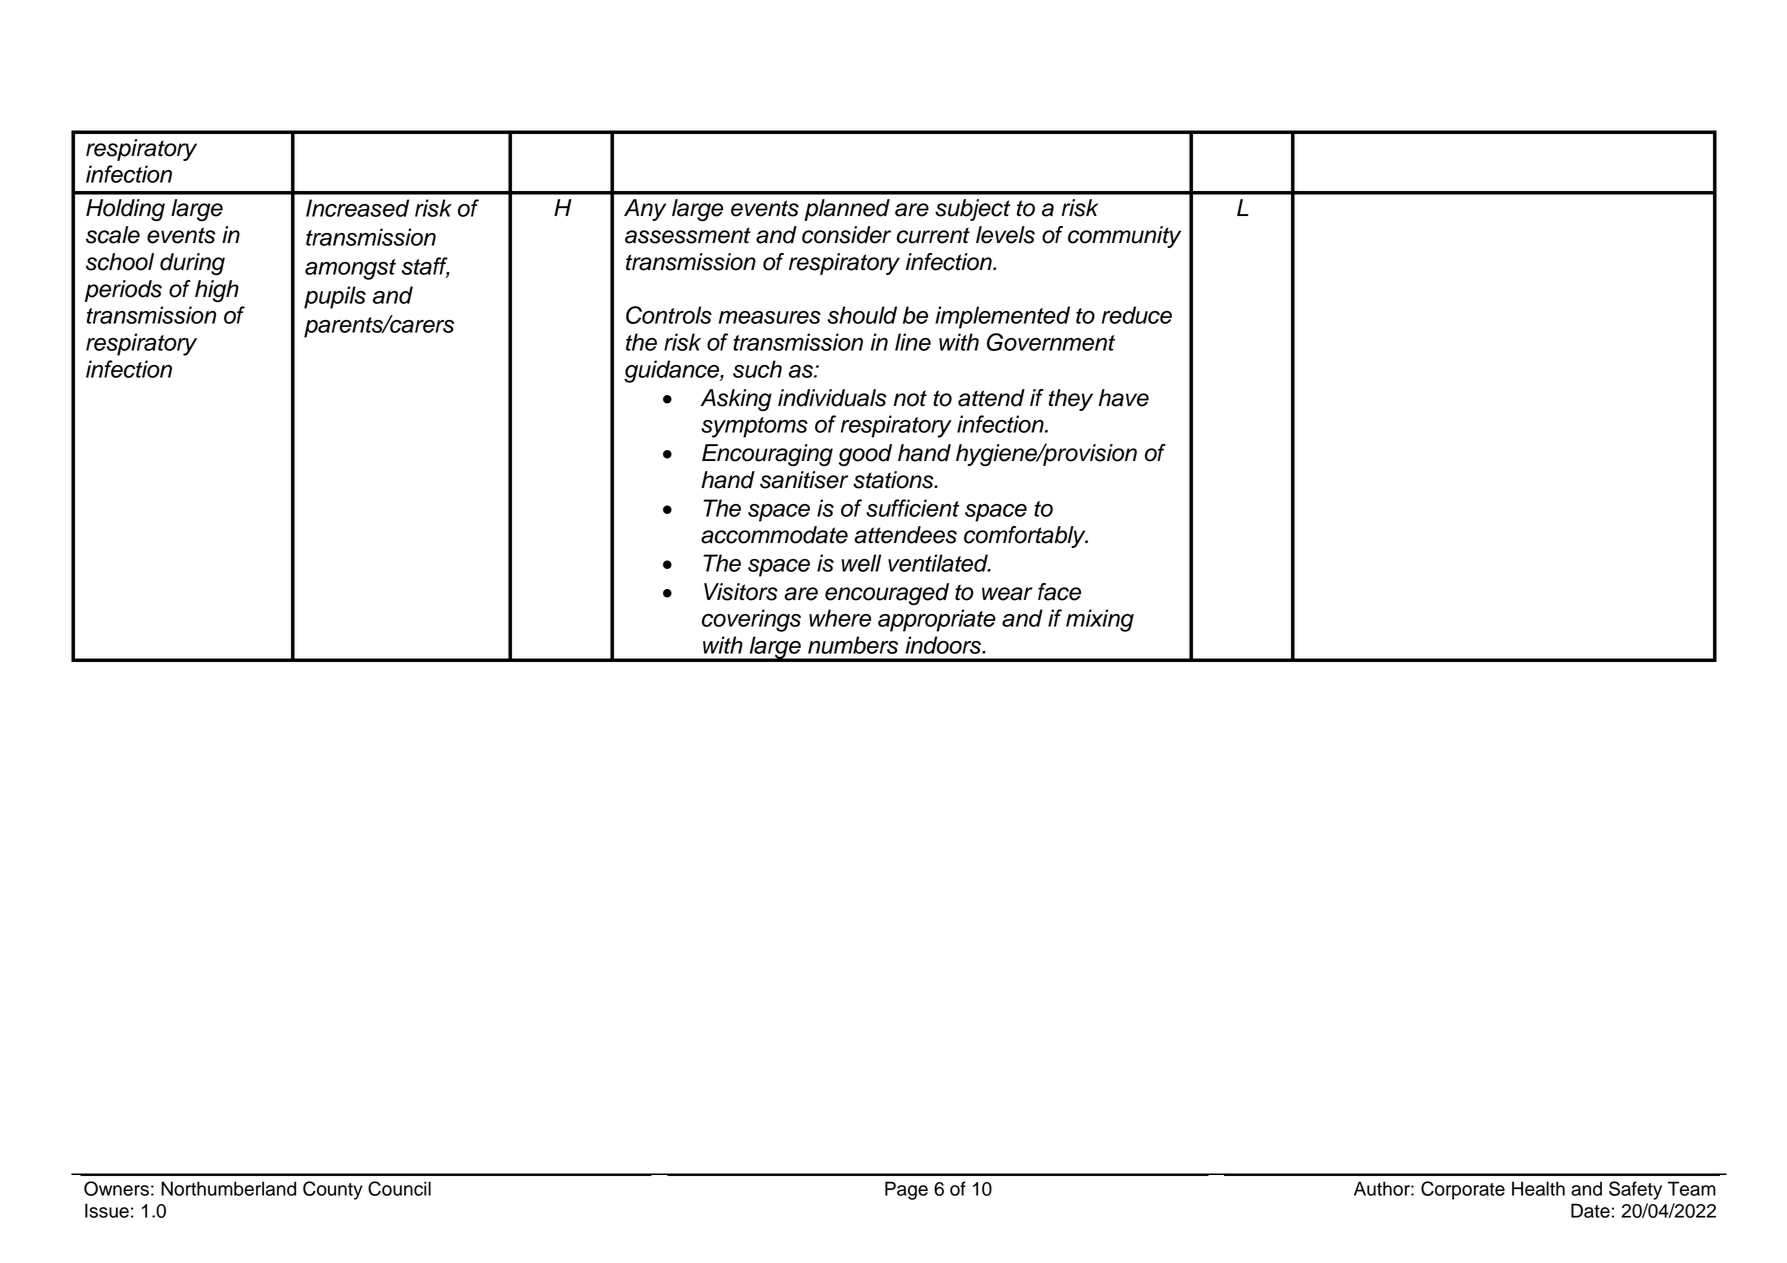 This document has height=1263, width=1787. Describe the element at coordinates (944, 645) in the document. I see `indoors` at that location.
